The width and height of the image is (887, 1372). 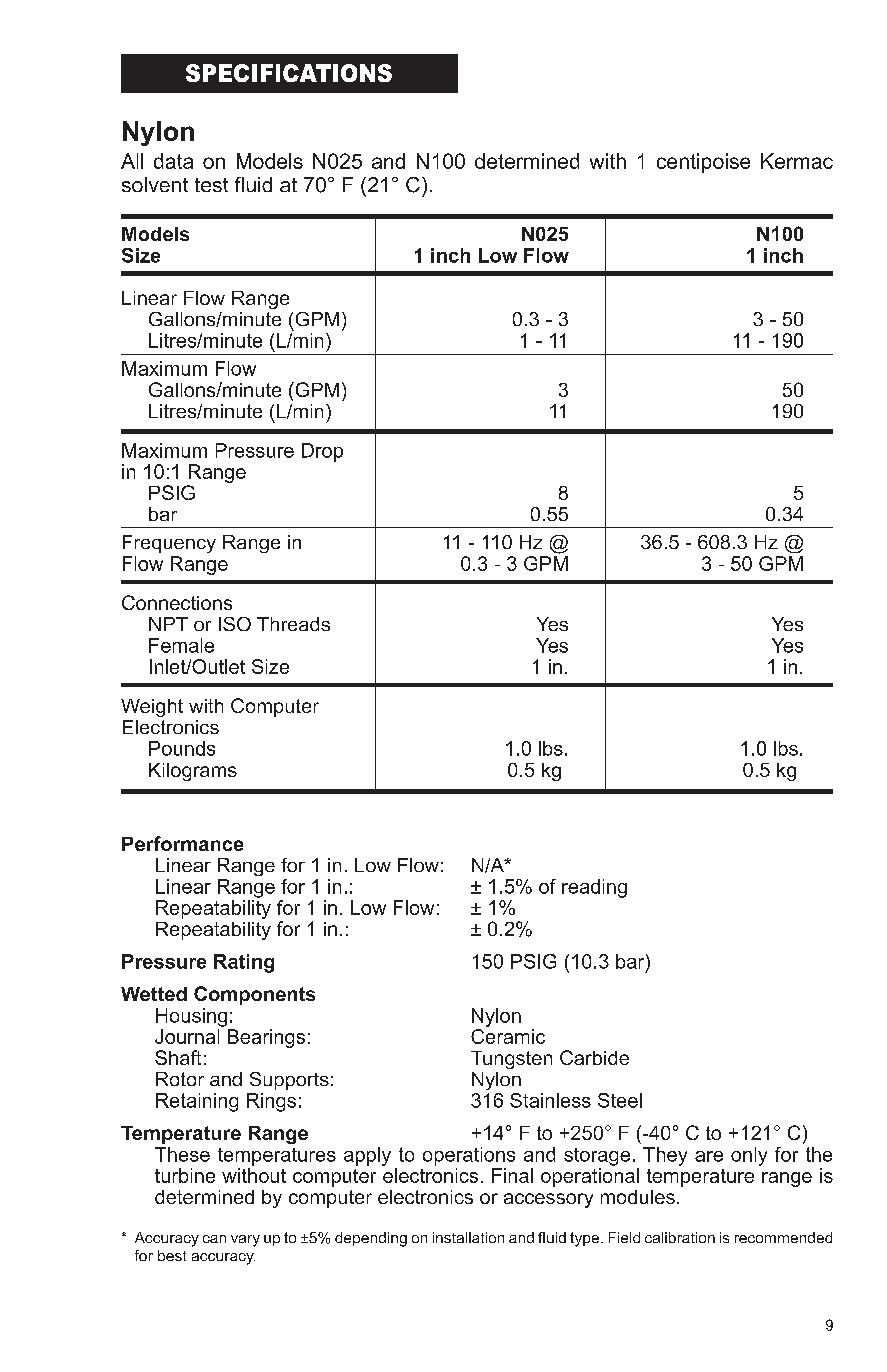 What do you see at coordinates (211, 185) in the image?
I see `test` at bounding box center [211, 185].
